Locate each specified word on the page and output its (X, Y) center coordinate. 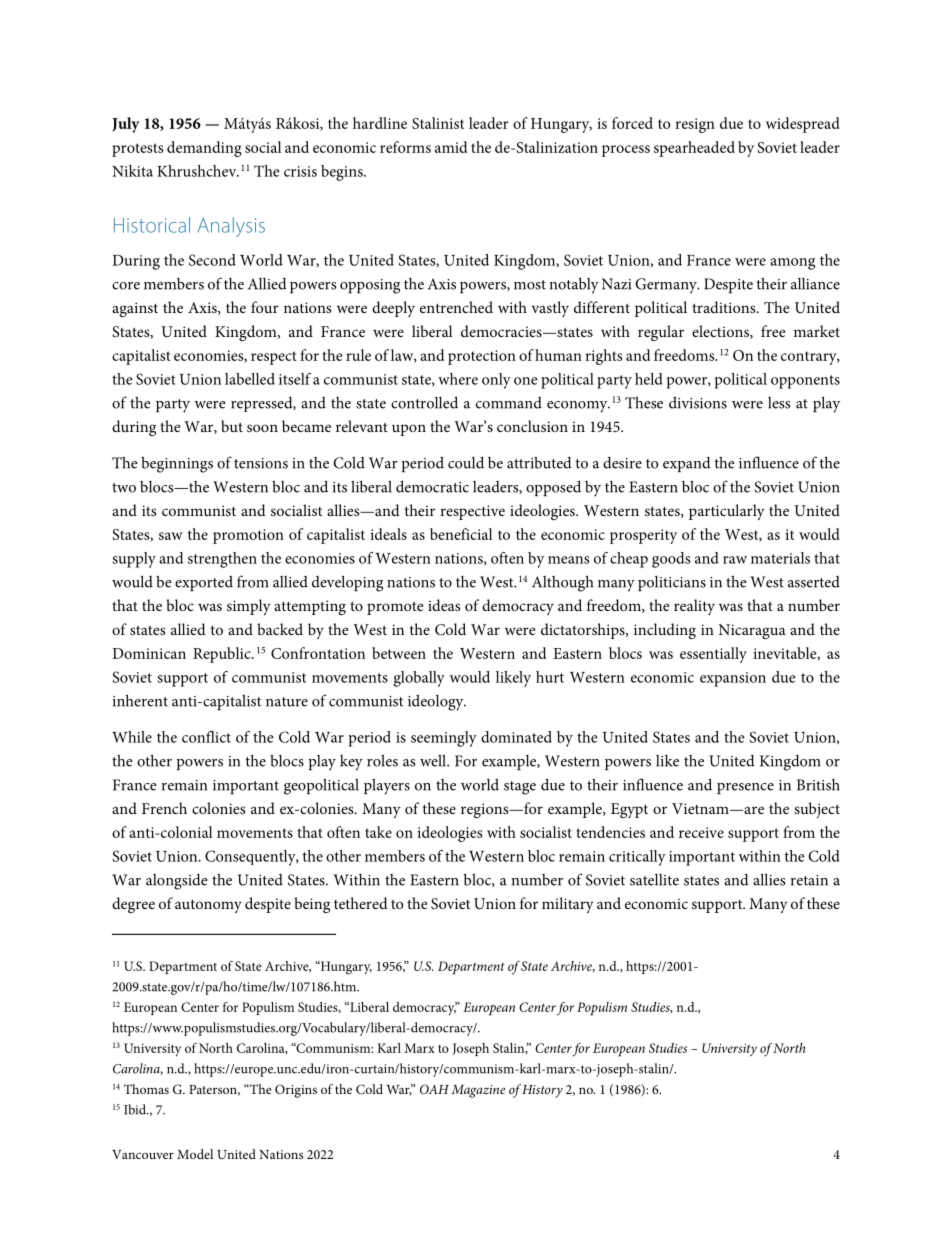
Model (195, 1154)
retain (809, 880)
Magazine (478, 1091)
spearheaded (694, 149)
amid (451, 147)
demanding (204, 149)
